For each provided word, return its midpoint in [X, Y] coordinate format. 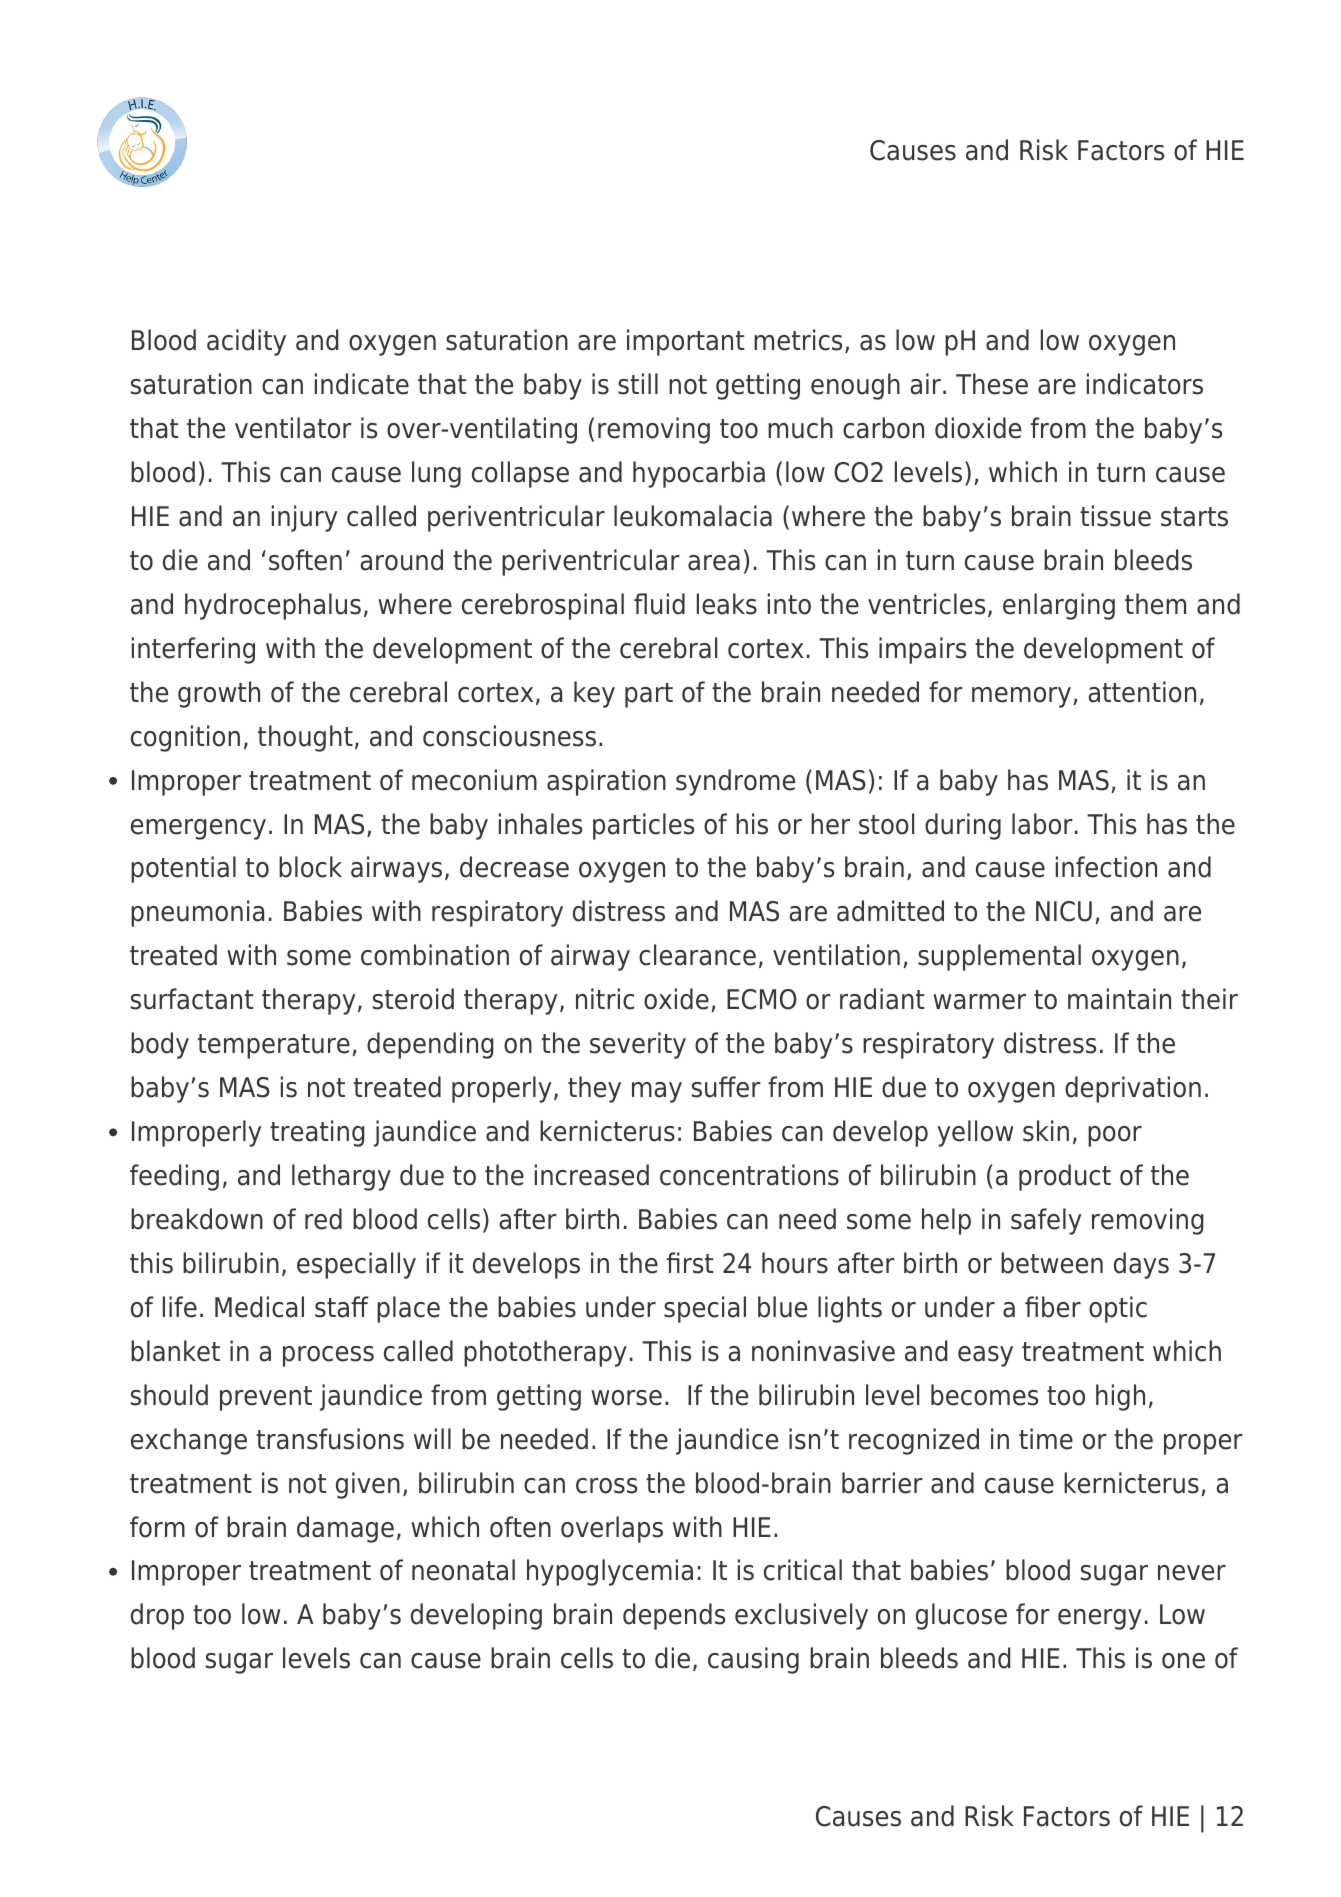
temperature [274, 1046]
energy [1099, 1619]
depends [674, 1616]
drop [157, 1616]
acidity [246, 342]
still [638, 384]
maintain [1119, 999]
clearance [697, 955]
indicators [1145, 384]
